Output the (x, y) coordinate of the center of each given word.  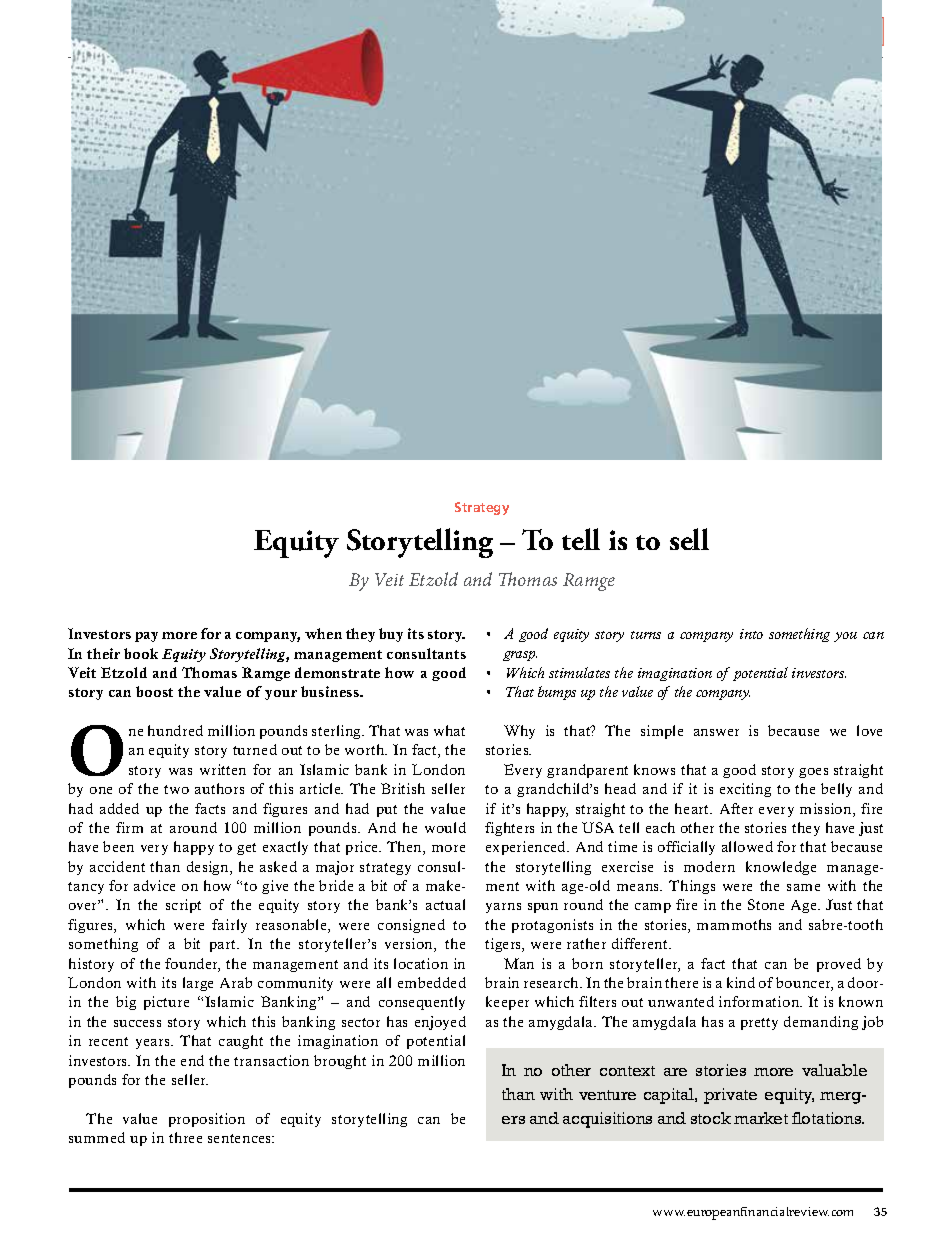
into (751, 634)
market (761, 1118)
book (141, 653)
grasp (520, 656)
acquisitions (607, 1120)
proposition (207, 1120)
